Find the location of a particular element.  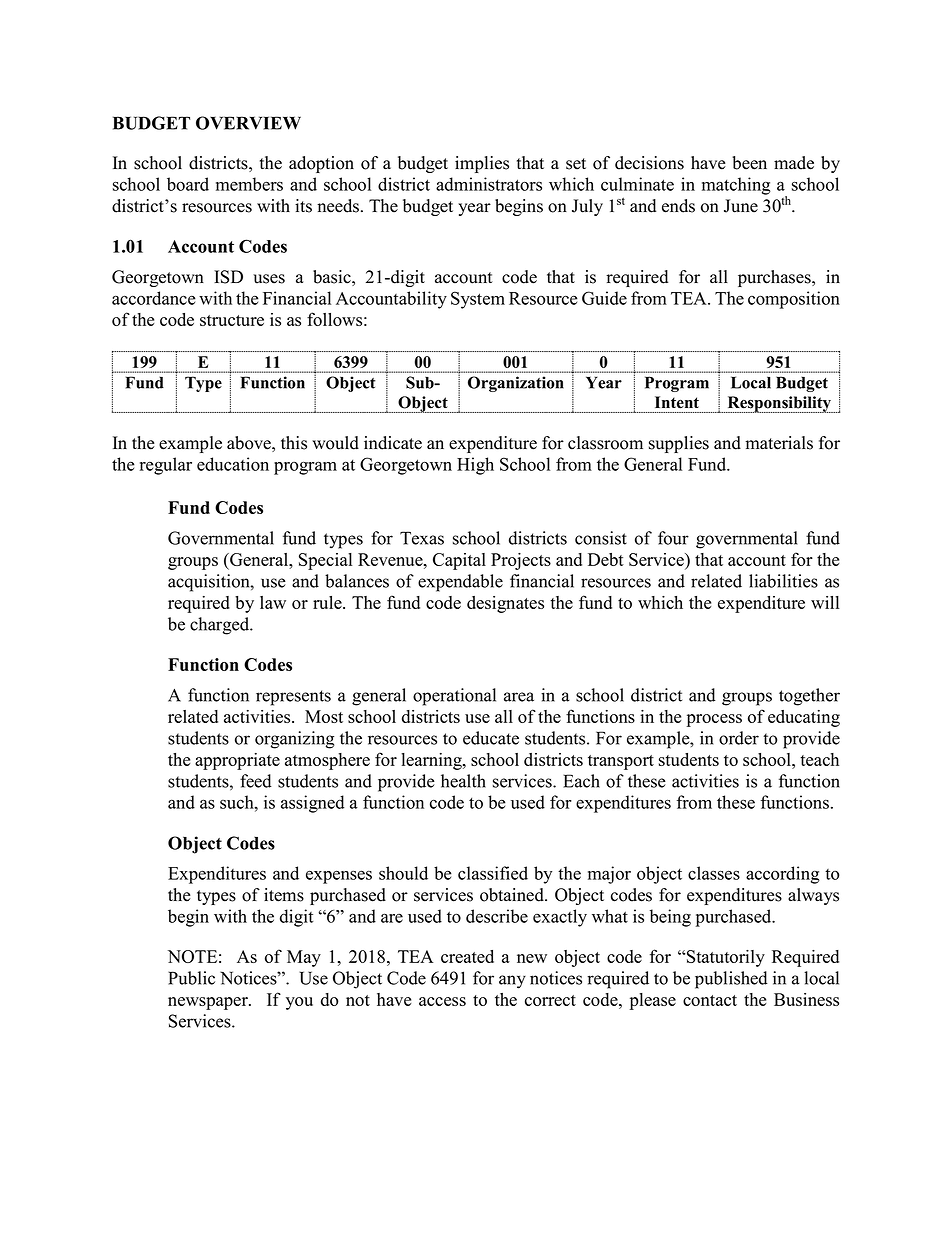

published is located at coordinates (731, 980).
